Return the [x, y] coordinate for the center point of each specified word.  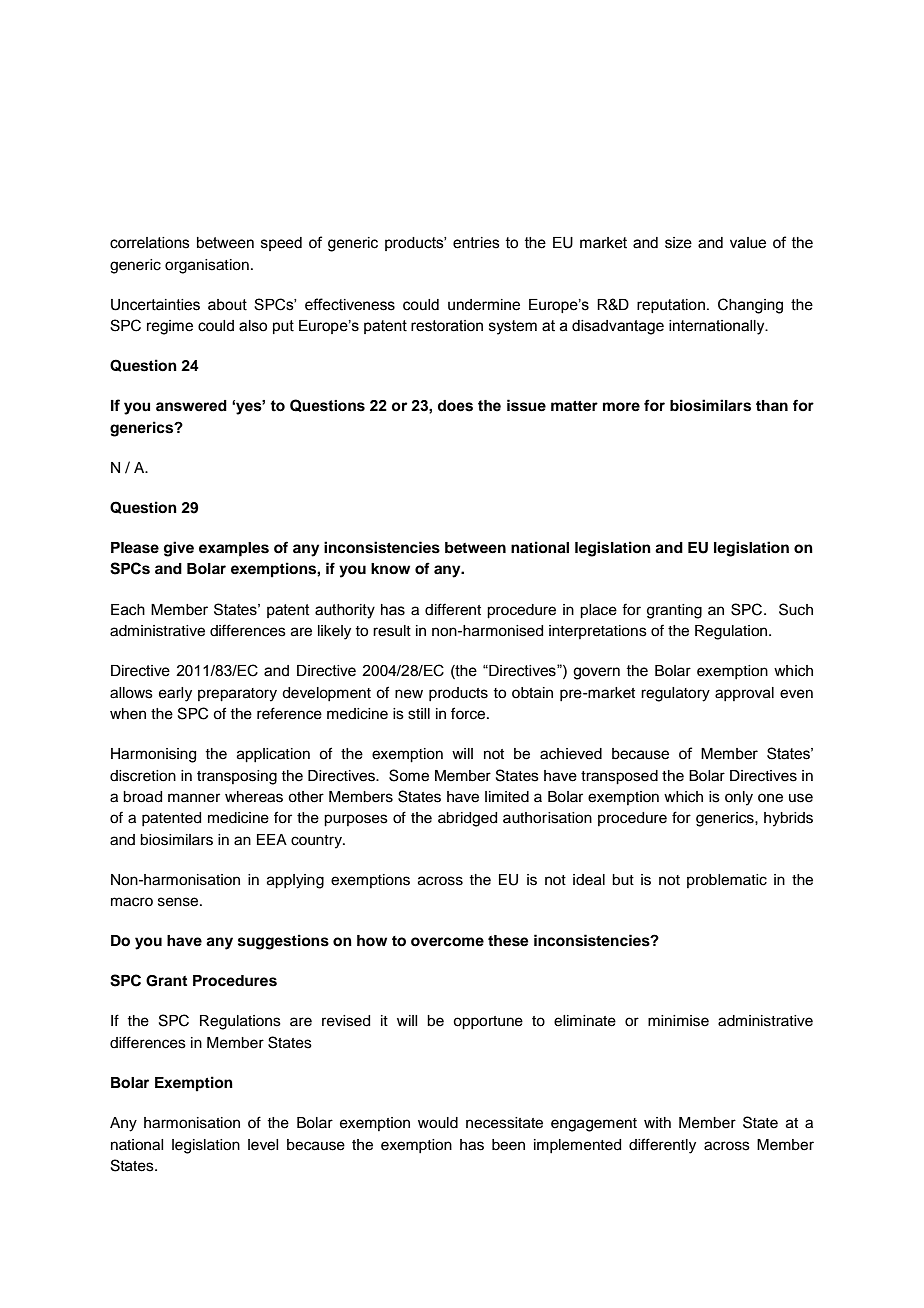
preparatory [237, 695]
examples [234, 549]
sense [179, 902]
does [455, 406]
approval [744, 694]
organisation [207, 266]
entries [476, 243]
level [263, 1145]
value [748, 243]
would [438, 1123]
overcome [447, 942]
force [469, 713]
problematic [727, 881]
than [772, 405]
